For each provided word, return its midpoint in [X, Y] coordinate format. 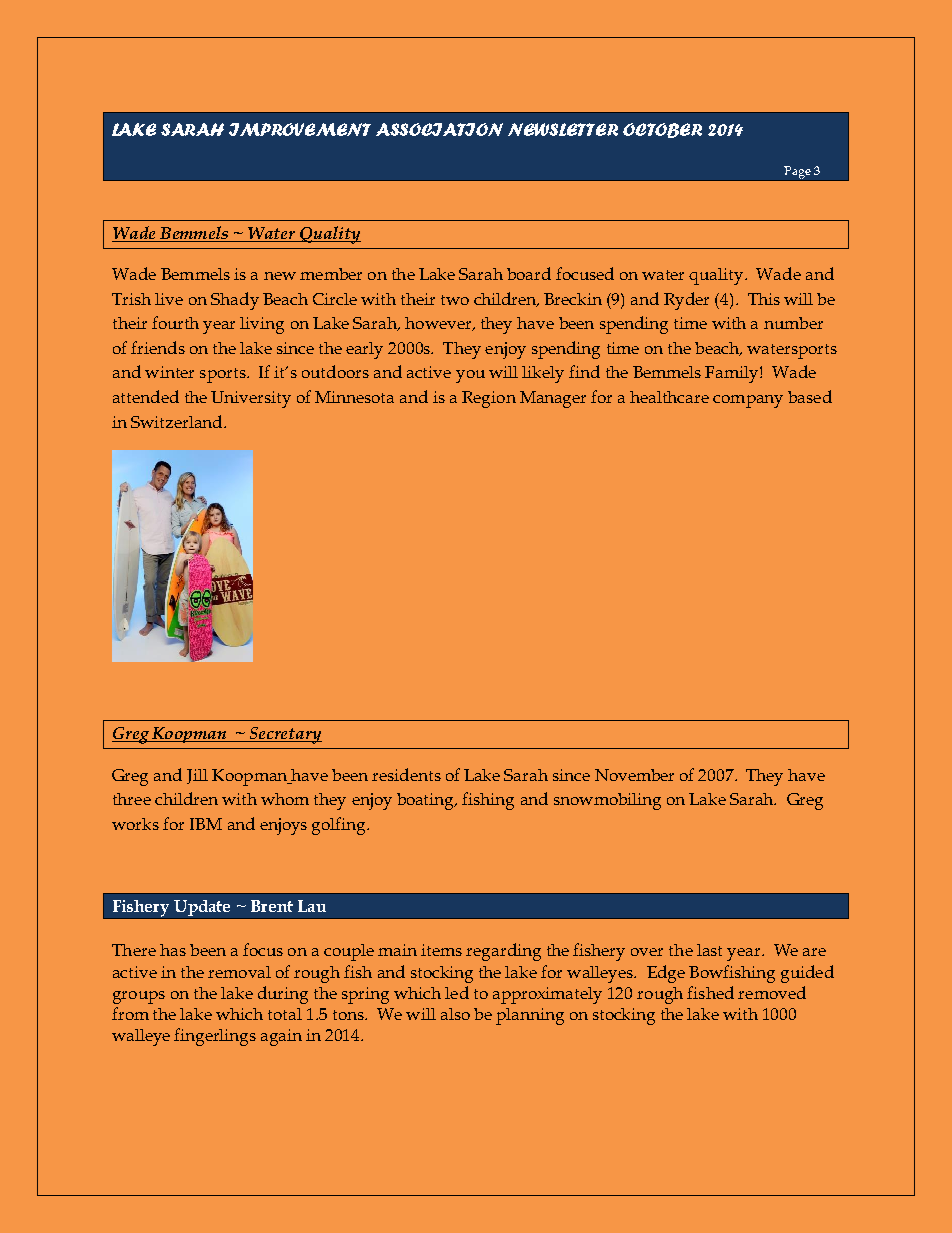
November [634, 775]
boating [427, 801]
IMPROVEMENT [300, 129]
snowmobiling [607, 801]
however [439, 324]
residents [406, 774]
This [764, 299]
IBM [206, 824]
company [748, 401]
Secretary [285, 735]
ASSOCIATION [439, 129]
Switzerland [178, 421]
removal [239, 972]
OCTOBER [662, 130]
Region [489, 399]
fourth [175, 322]
